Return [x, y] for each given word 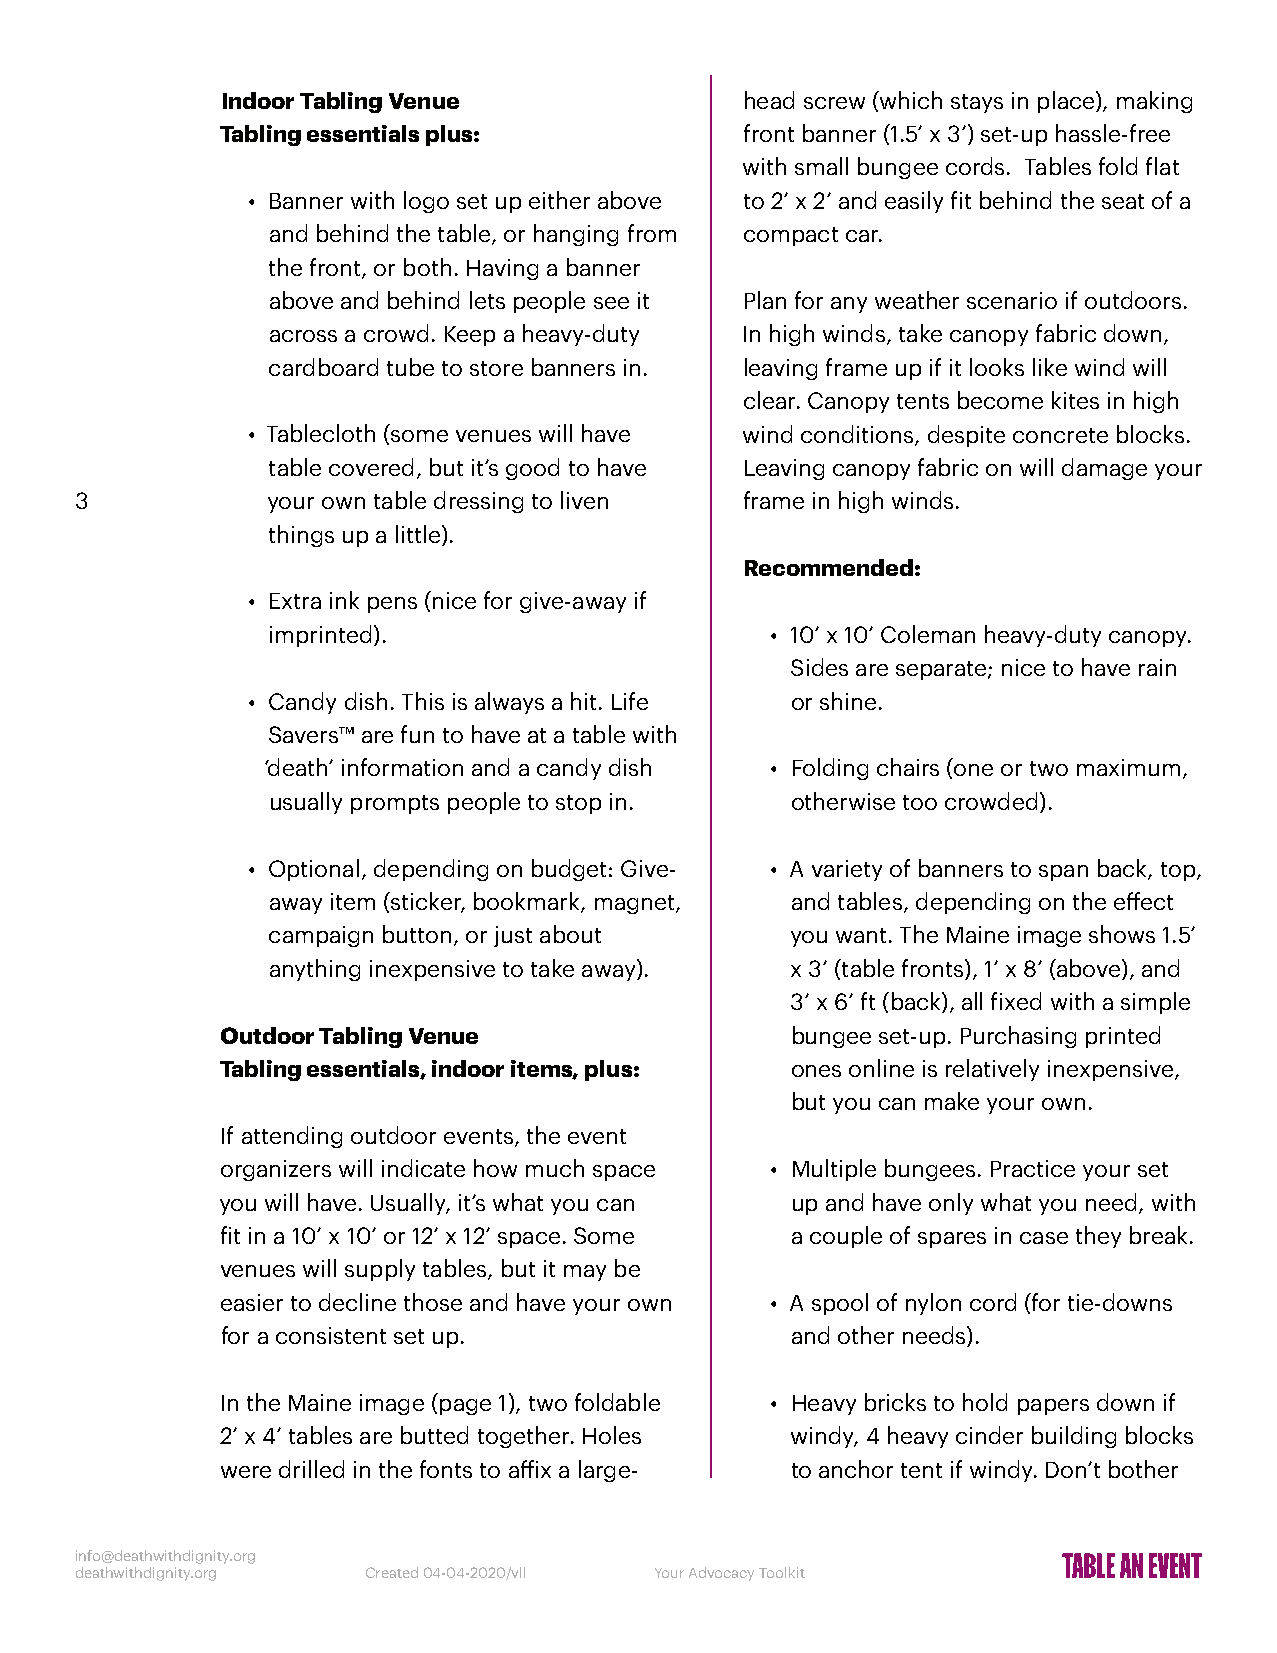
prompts [395, 804]
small [821, 166]
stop [578, 804]
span [1063, 873]
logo [426, 202]
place [1067, 102]
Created [392, 1572]
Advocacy [721, 1574]
